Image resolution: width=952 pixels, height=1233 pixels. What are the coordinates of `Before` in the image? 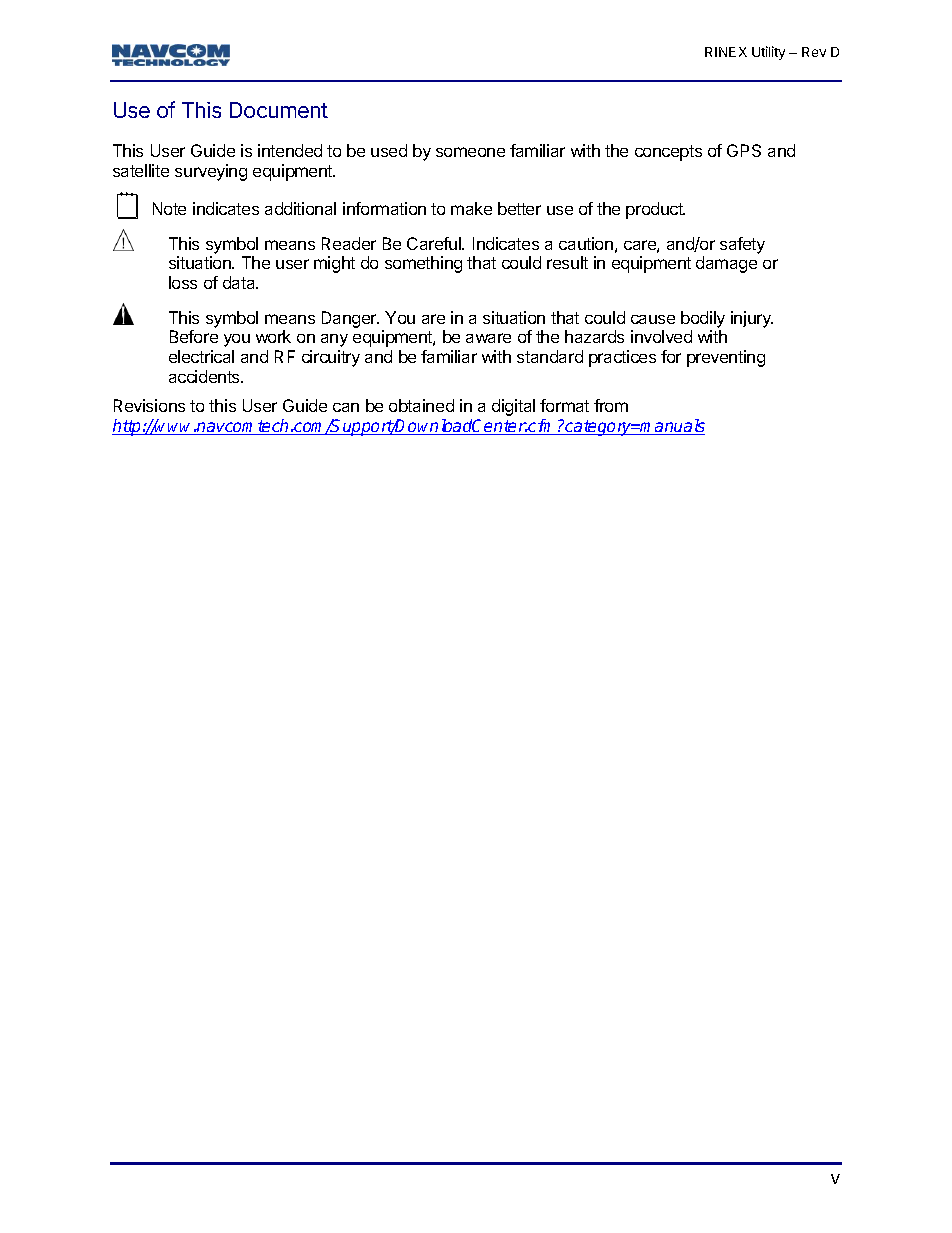 It's located at (194, 336).
